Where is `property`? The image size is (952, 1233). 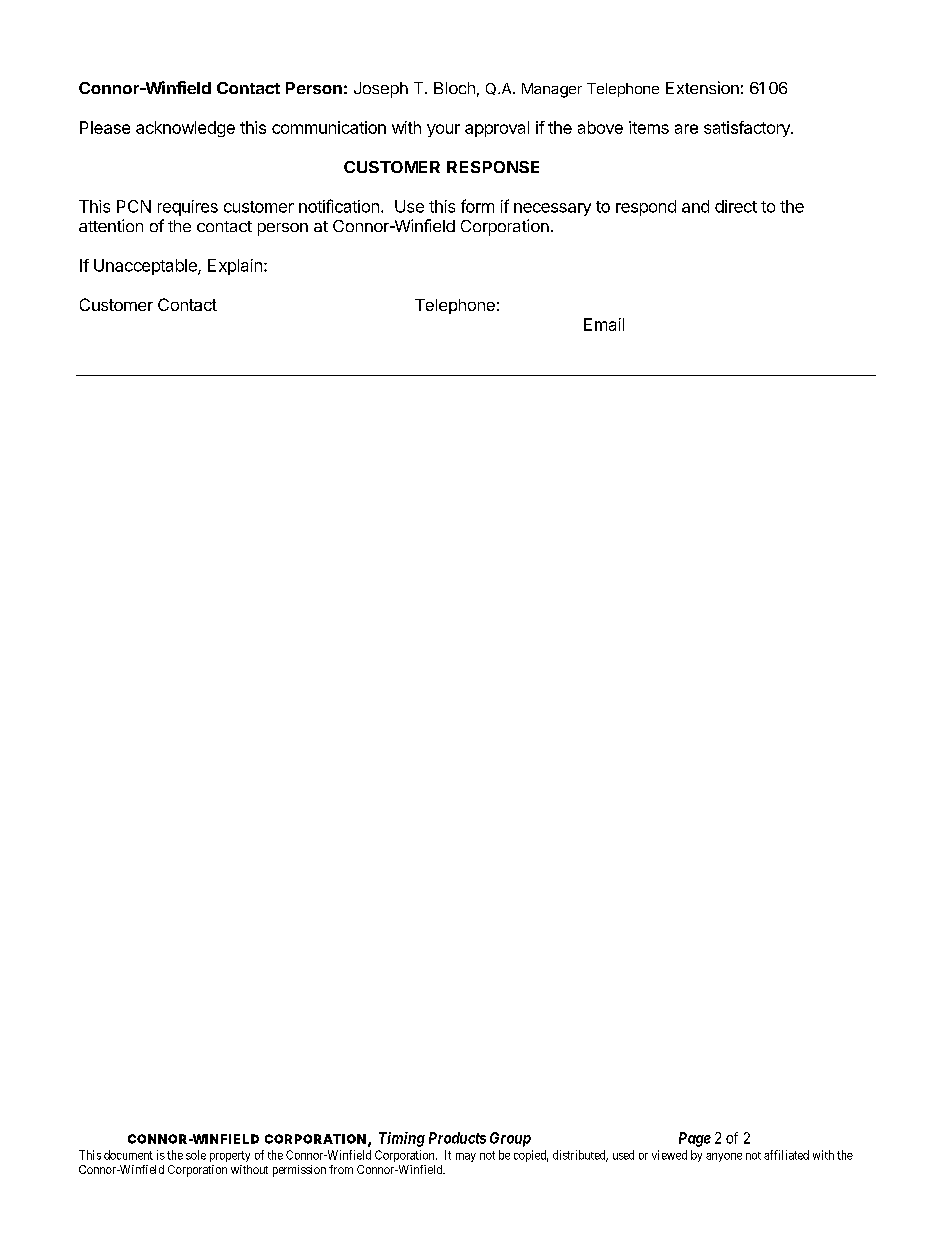
property is located at coordinates (230, 1156).
